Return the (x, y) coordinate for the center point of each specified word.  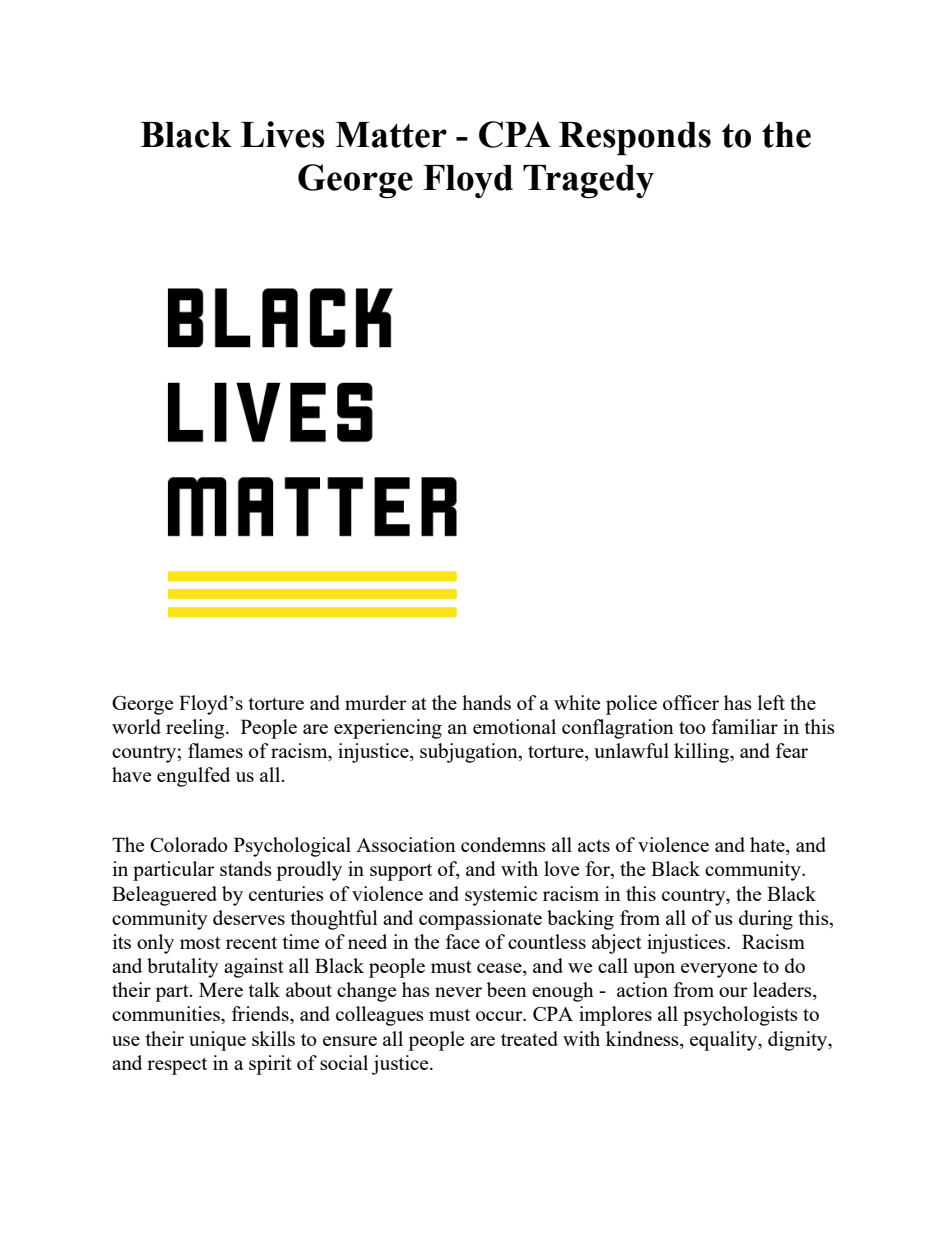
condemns (503, 844)
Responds (635, 139)
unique (217, 1041)
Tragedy (588, 181)
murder (376, 702)
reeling (196, 729)
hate (768, 846)
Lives (283, 134)
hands (486, 702)
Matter (391, 135)
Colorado (189, 844)
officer (691, 702)
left (771, 702)
